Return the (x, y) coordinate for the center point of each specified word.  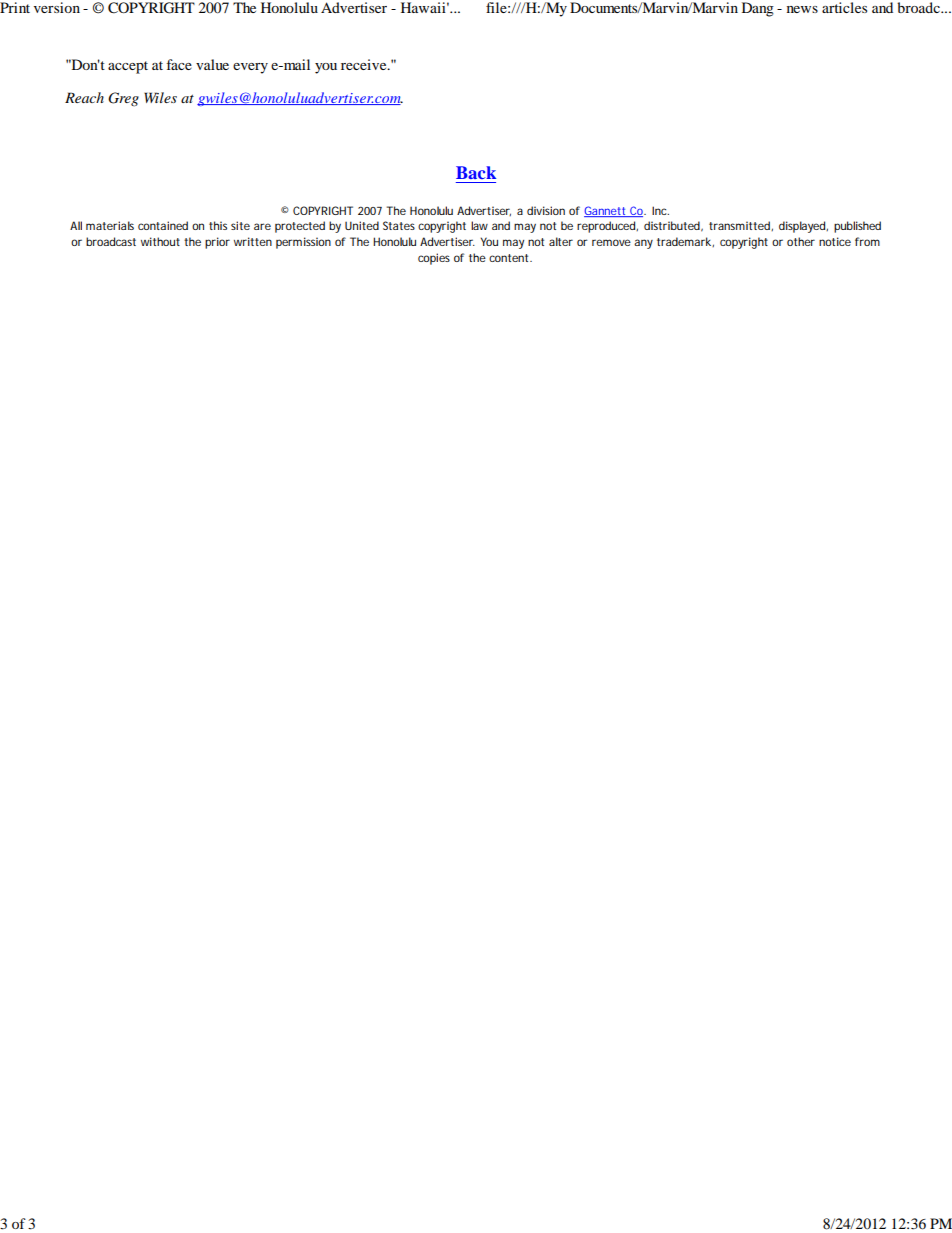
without (160, 241)
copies (434, 259)
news (802, 9)
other (801, 241)
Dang (758, 9)
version (57, 7)
